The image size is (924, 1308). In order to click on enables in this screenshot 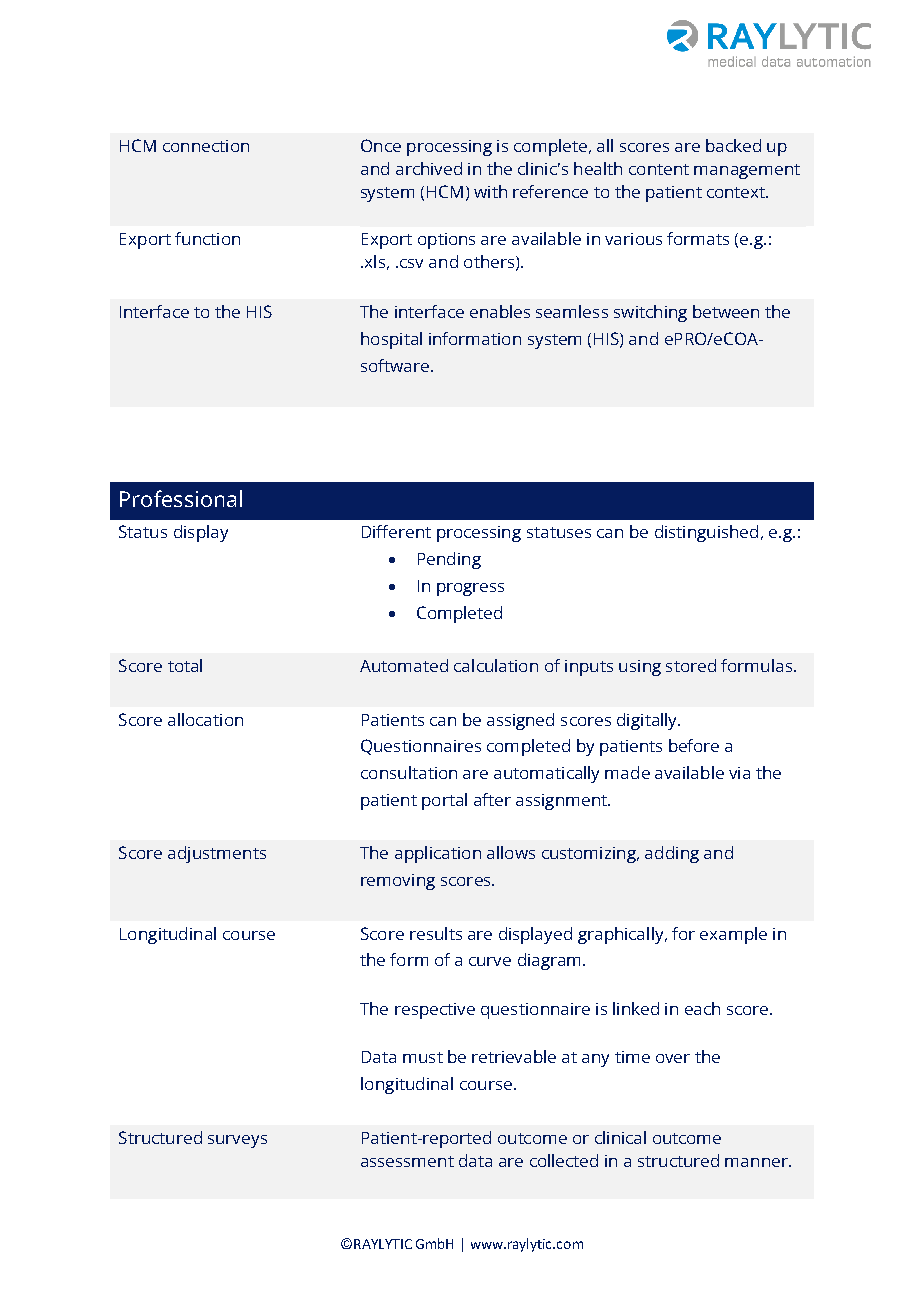, I will do `click(500, 311)`.
